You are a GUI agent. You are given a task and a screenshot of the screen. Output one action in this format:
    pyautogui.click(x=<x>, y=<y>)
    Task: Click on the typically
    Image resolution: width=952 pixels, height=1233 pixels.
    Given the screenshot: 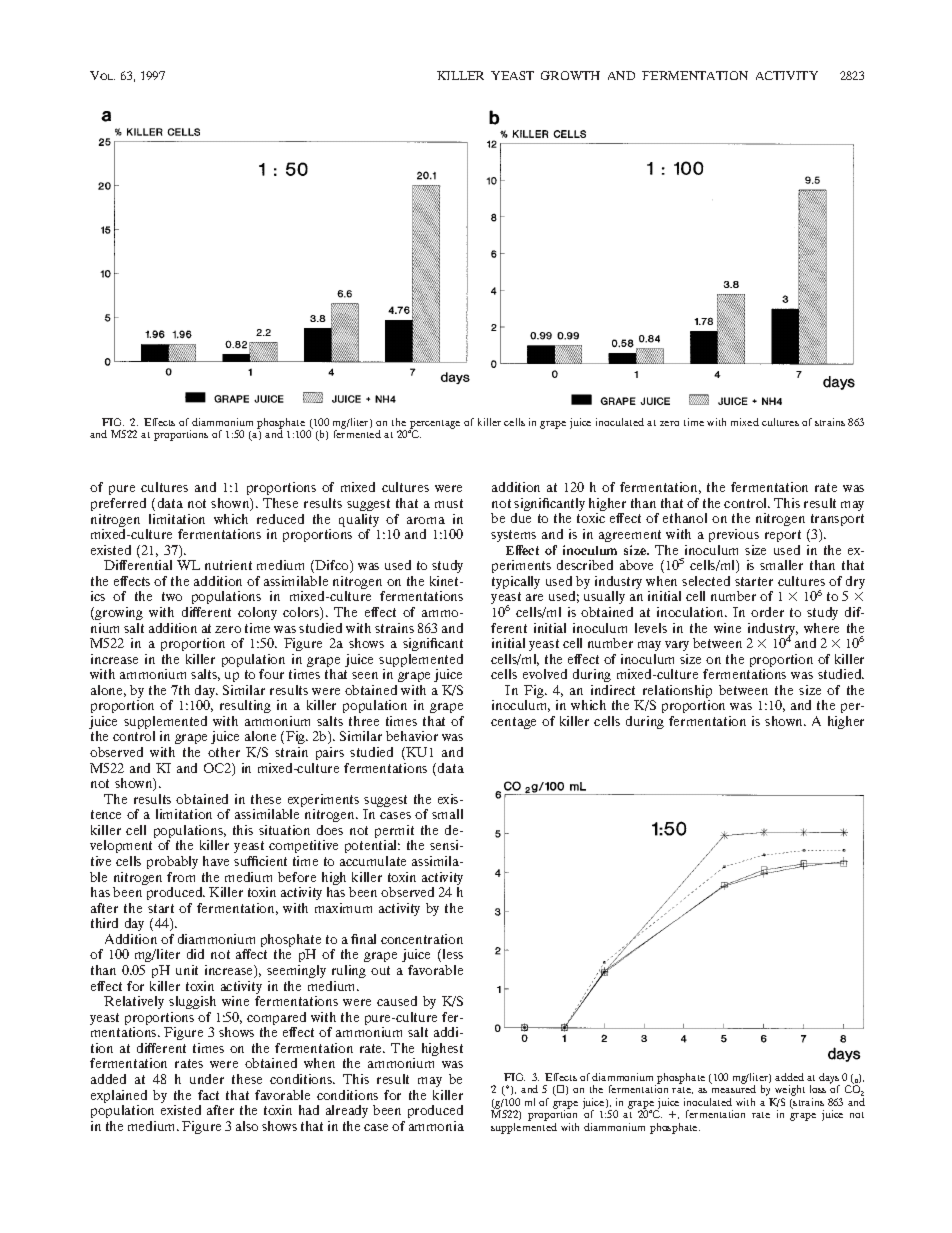 What is the action you would take?
    pyautogui.click(x=516, y=582)
